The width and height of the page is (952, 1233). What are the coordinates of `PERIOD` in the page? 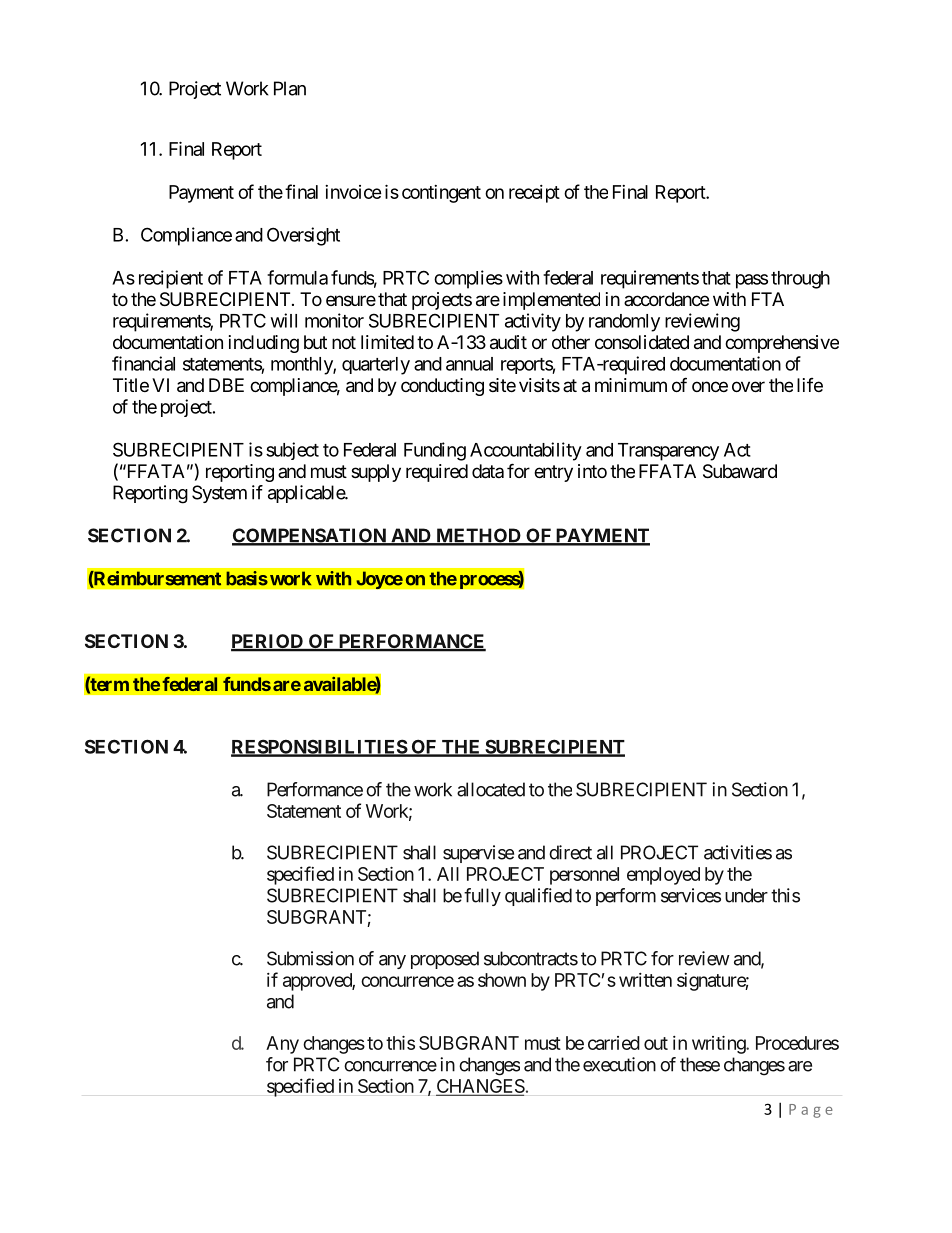 It's located at (268, 642).
